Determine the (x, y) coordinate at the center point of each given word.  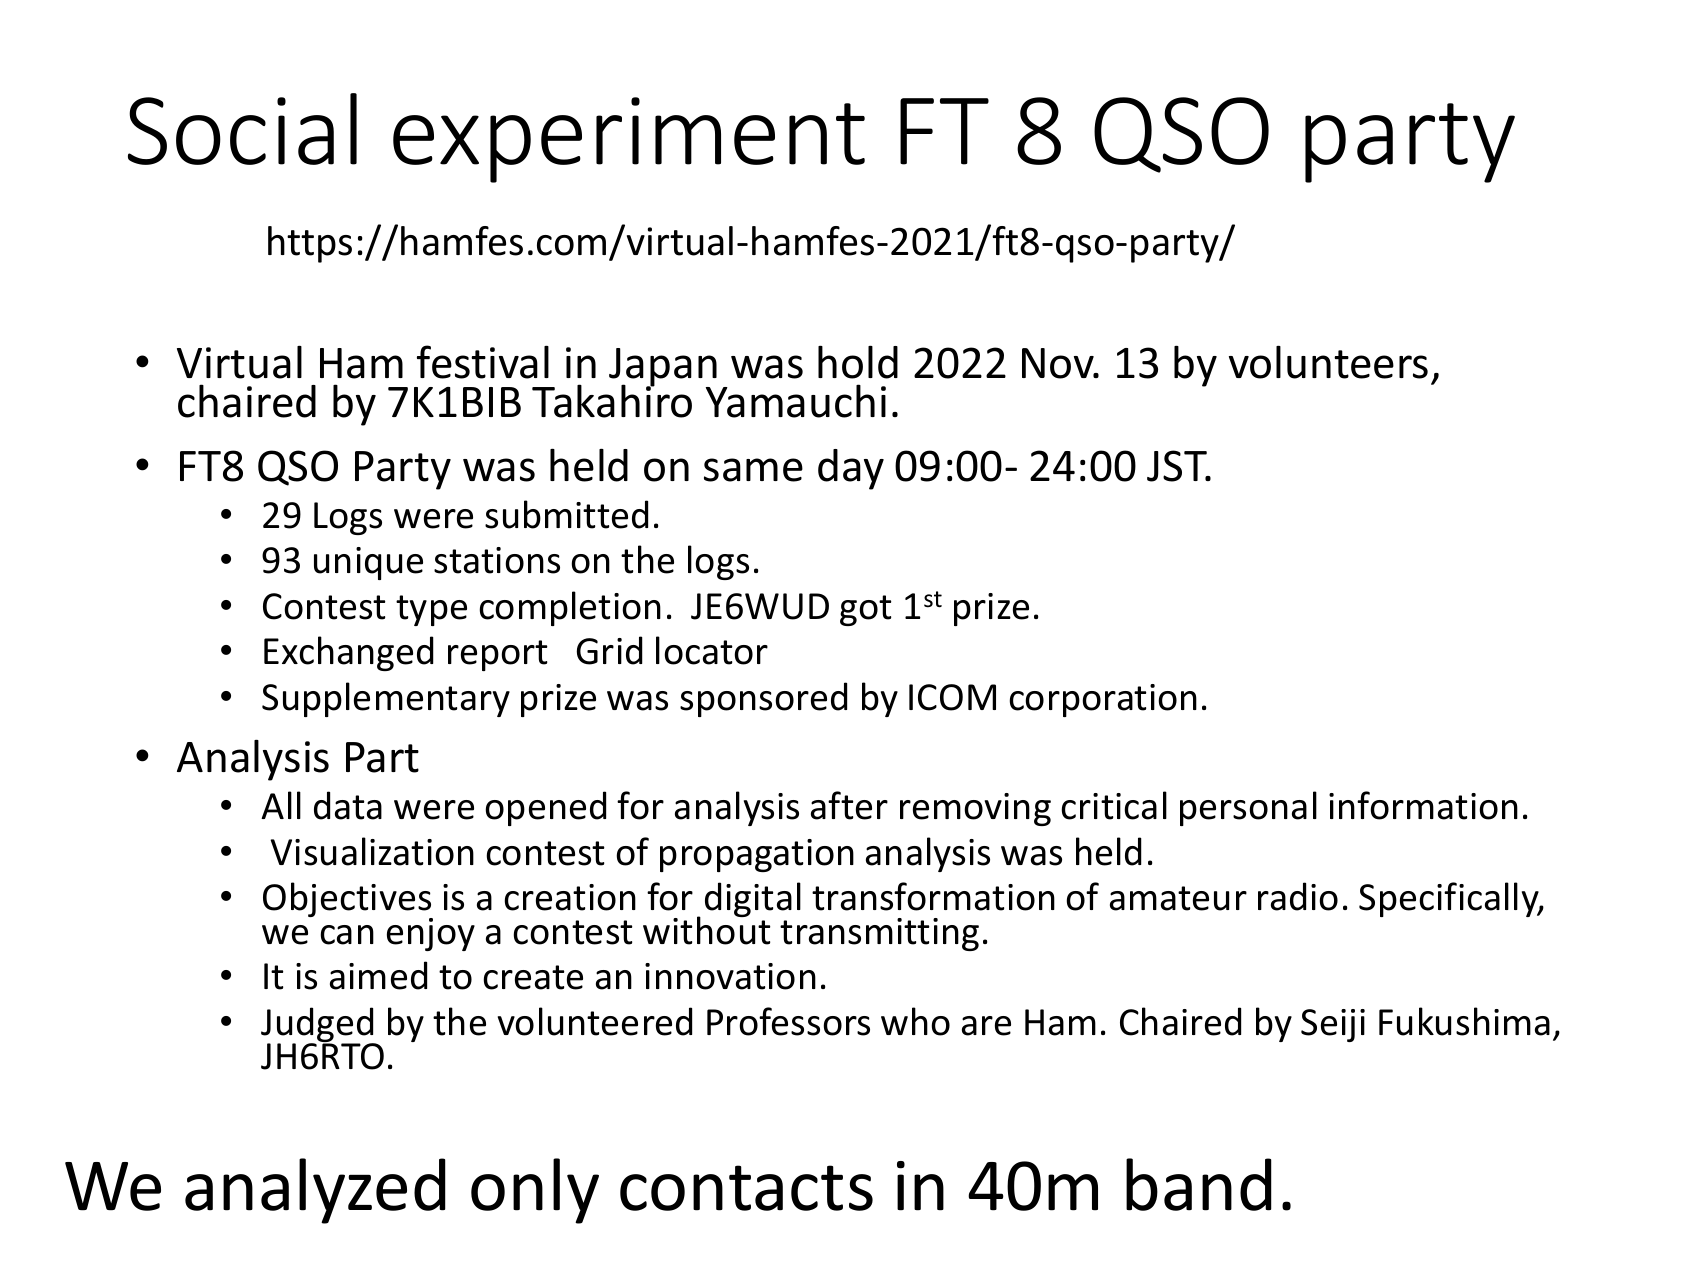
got (865, 610)
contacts (746, 1188)
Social (242, 129)
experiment (629, 140)
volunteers (1328, 362)
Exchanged (349, 653)
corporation (1103, 700)
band (1199, 1184)
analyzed (315, 1191)
